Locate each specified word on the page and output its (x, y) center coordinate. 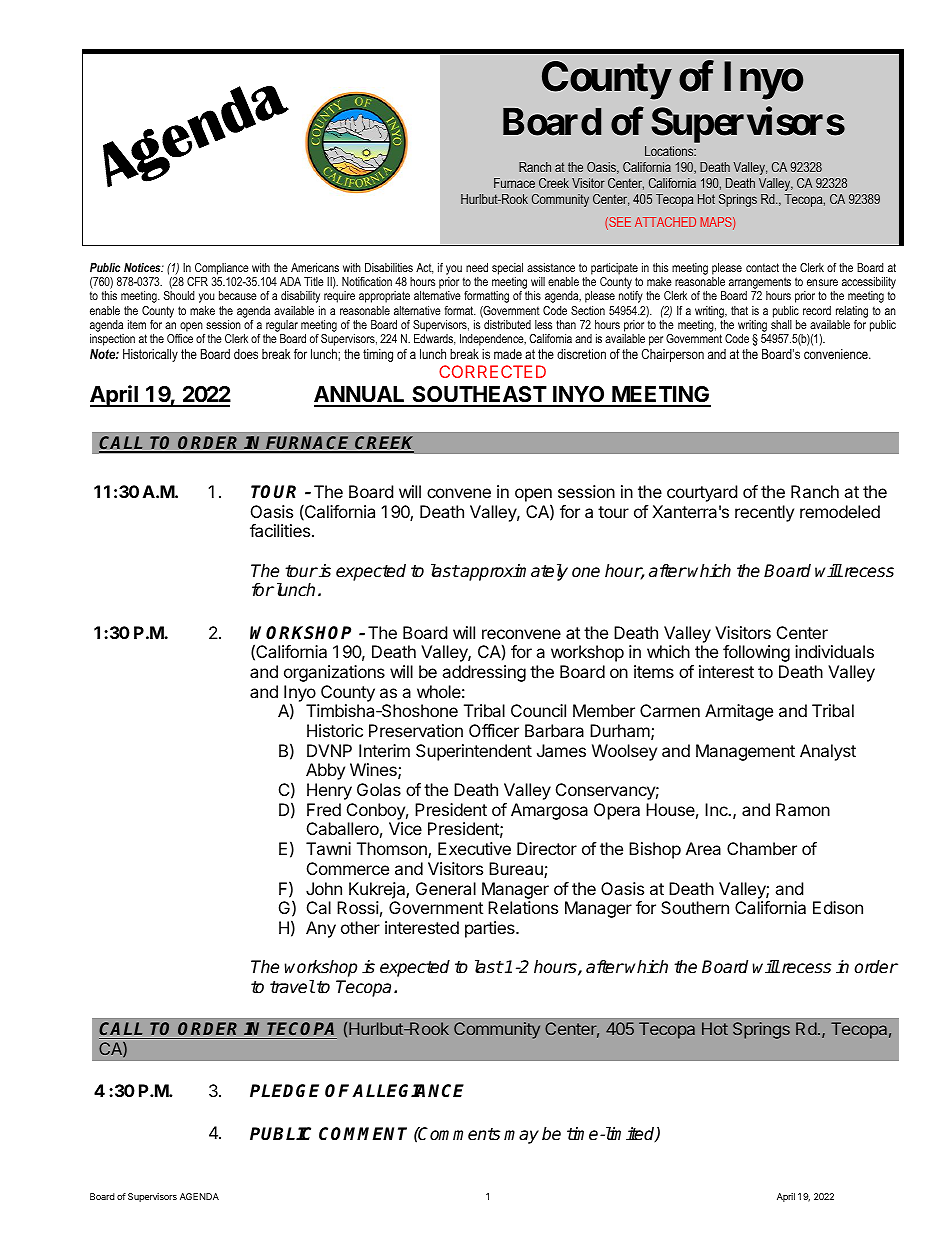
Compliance (222, 269)
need (477, 267)
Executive (474, 848)
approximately (513, 572)
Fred (324, 809)
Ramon (803, 809)
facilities (280, 530)
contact (762, 267)
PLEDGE (284, 1091)
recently (764, 513)
